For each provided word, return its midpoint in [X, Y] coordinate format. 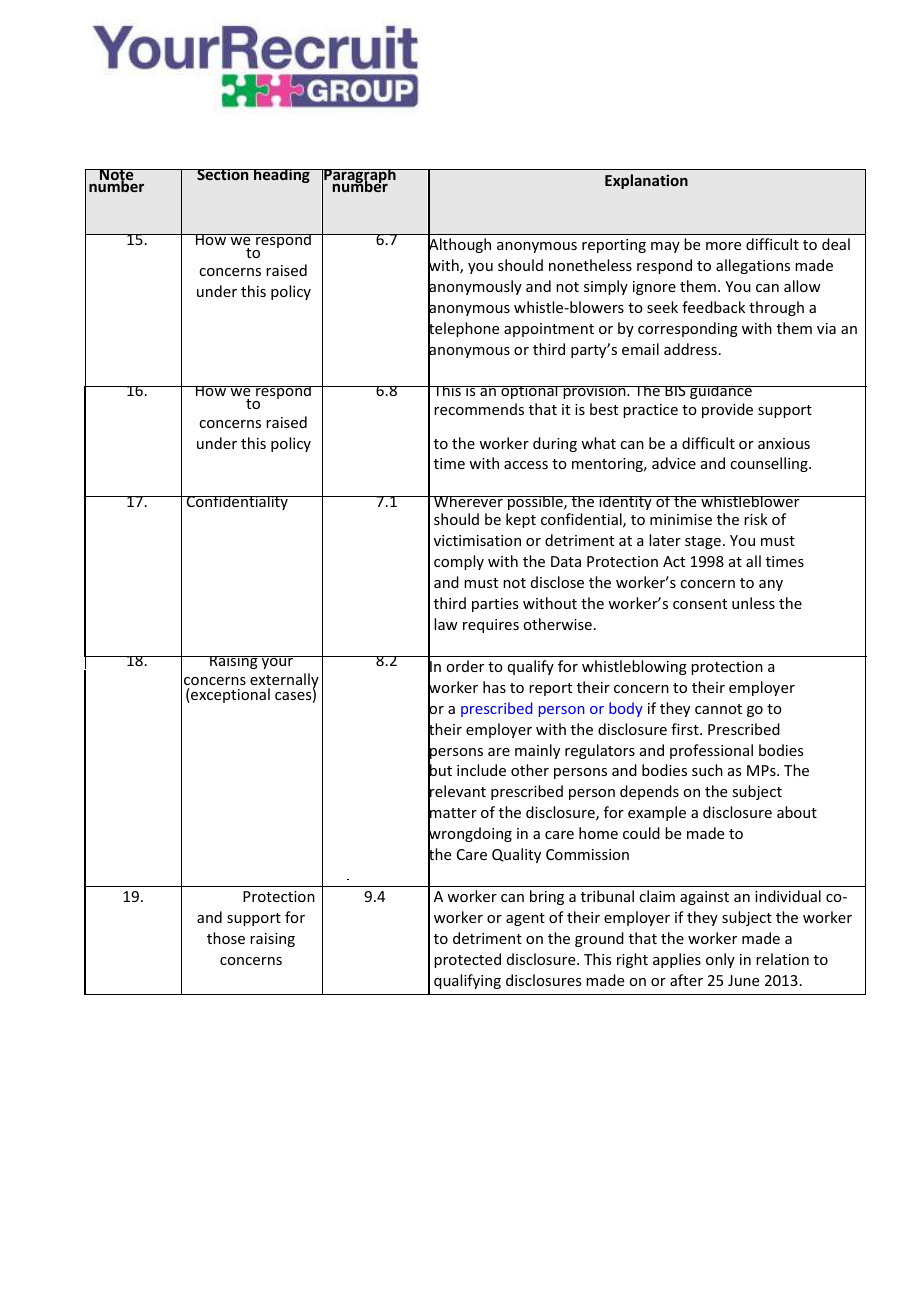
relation [782, 959]
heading [282, 176]
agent [525, 919]
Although [459, 246]
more [723, 246]
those [226, 938]
